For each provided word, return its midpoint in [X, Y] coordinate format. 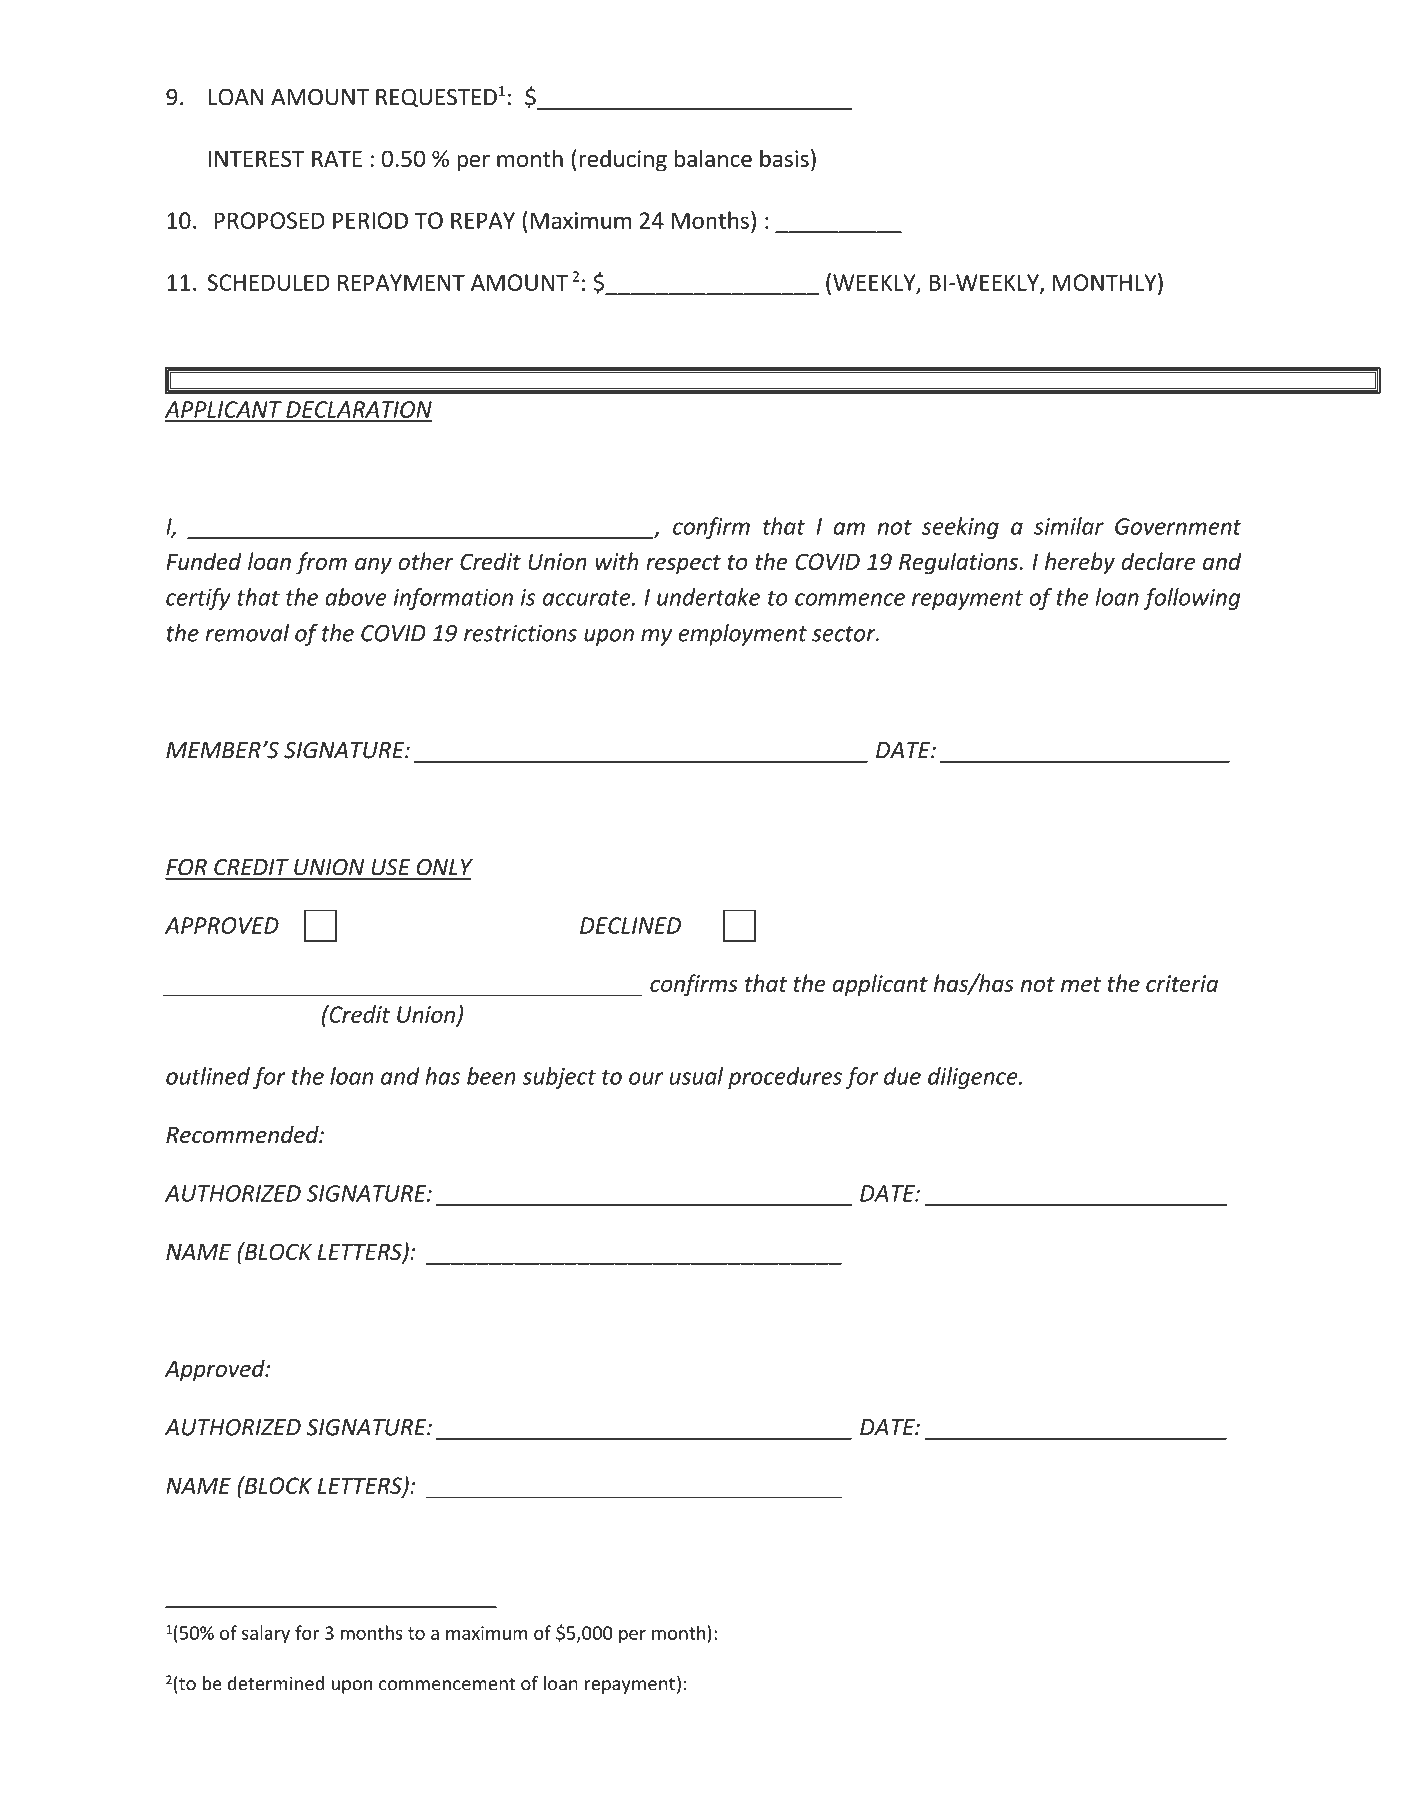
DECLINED [630, 925]
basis [784, 158]
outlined [208, 1076]
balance [713, 158]
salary [266, 1634]
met [1081, 984]
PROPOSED [269, 220]
